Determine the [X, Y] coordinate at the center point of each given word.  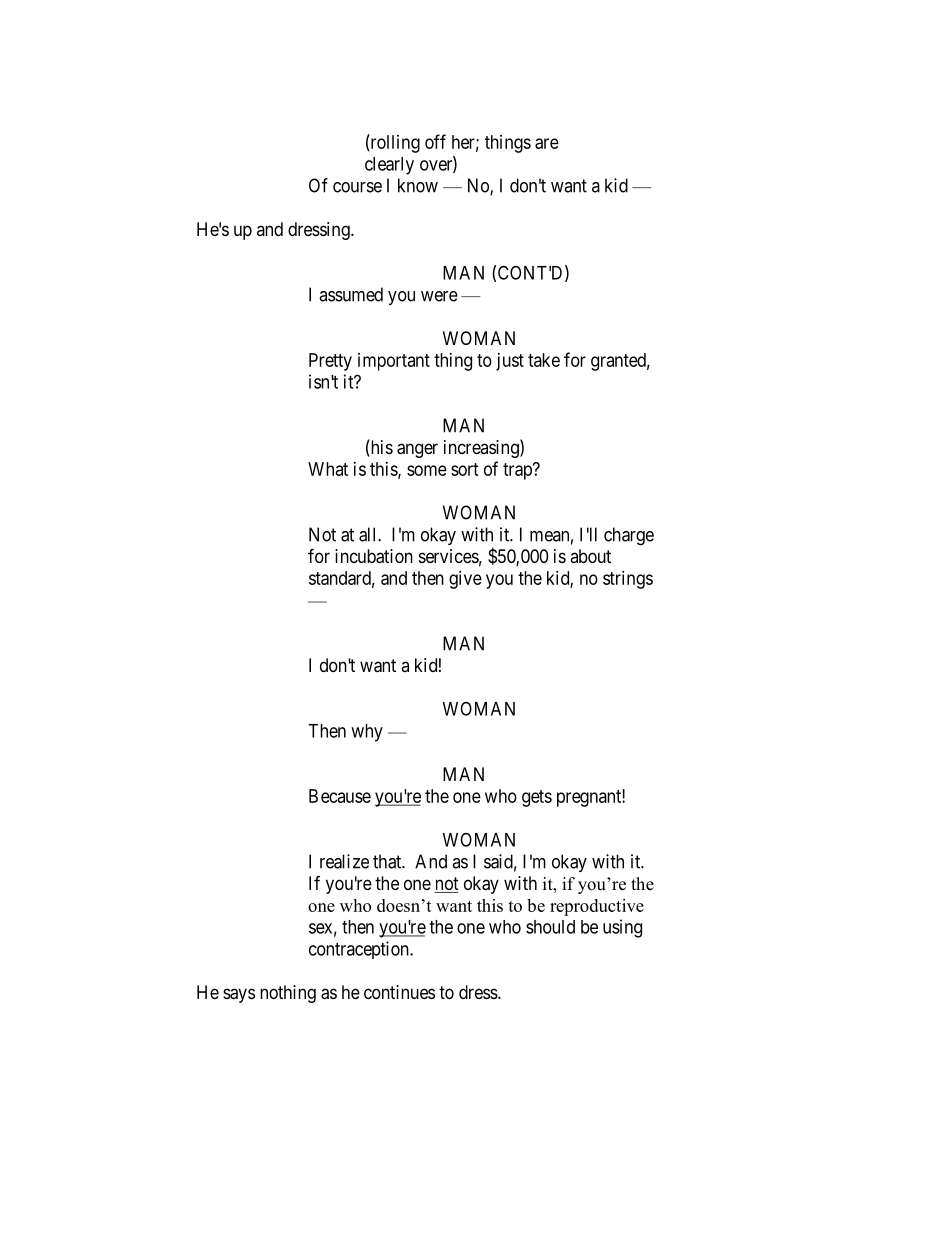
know [418, 185]
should [550, 927]
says [239, 995]
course [357, 187]
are [547, 143]
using [622, 928]
